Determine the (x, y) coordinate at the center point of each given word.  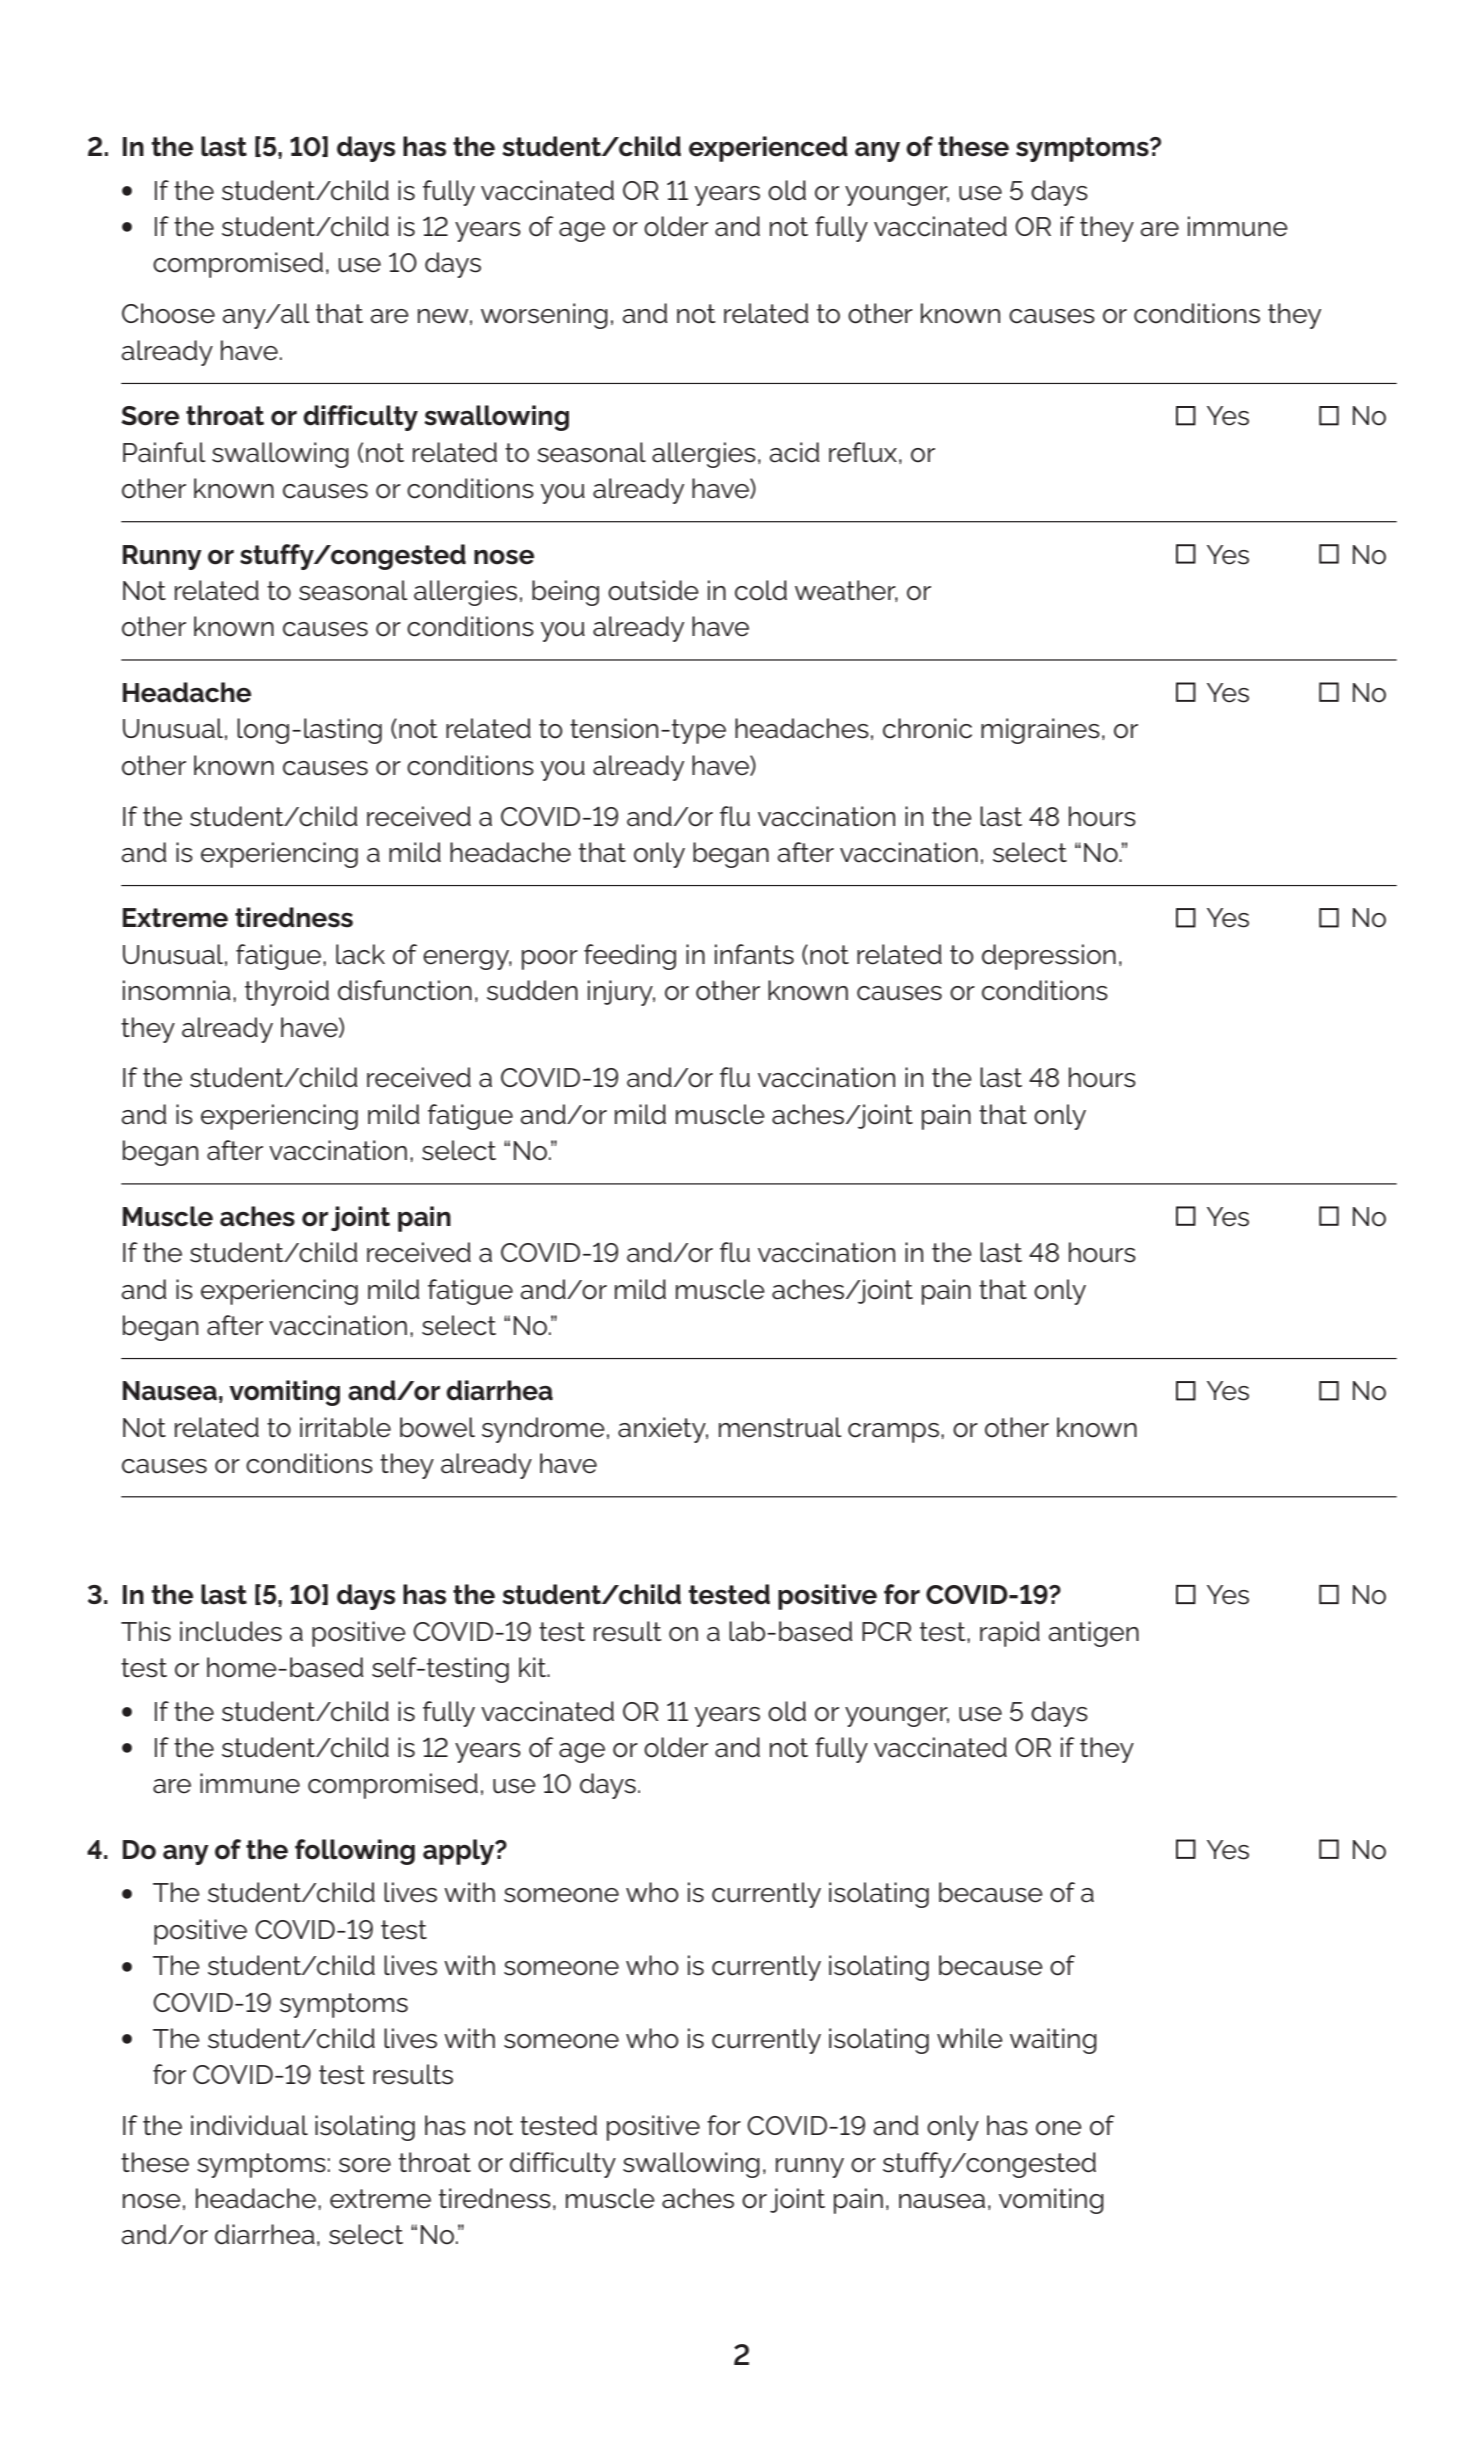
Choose (168, 313)
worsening (544, 316)
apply (460, 1852)
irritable (345, 1427)
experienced (768, 149)
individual (249, 2125)
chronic (927, 728)
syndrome (543, 1430)
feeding (630, 957)
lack (360, 954)
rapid (1010, 1634)
